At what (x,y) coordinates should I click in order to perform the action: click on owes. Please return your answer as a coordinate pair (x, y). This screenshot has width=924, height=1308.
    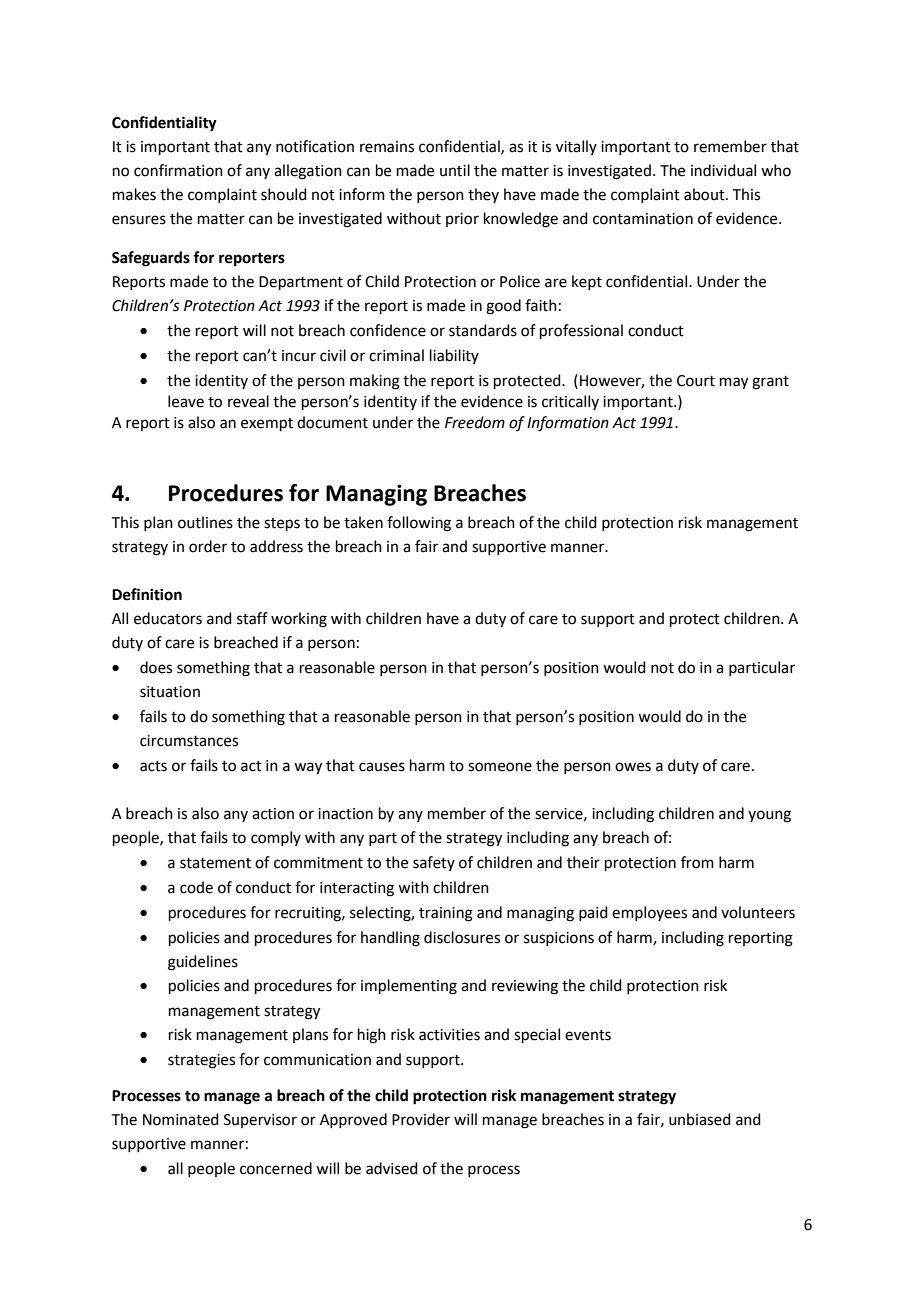
    Looking at the image, I should click on (633, 767).
